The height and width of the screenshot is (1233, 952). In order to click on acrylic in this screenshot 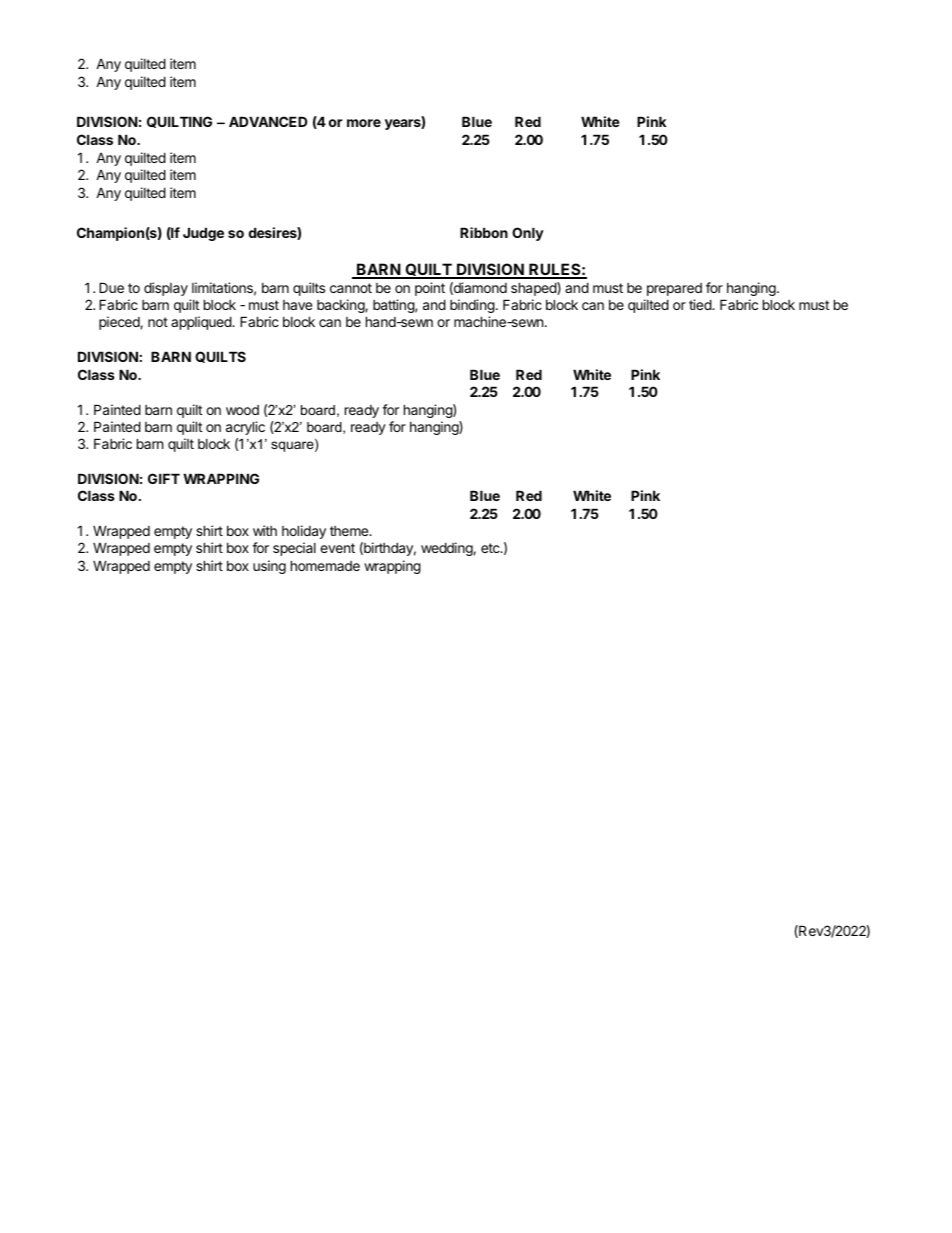, I will do `click(245, 428)`.
